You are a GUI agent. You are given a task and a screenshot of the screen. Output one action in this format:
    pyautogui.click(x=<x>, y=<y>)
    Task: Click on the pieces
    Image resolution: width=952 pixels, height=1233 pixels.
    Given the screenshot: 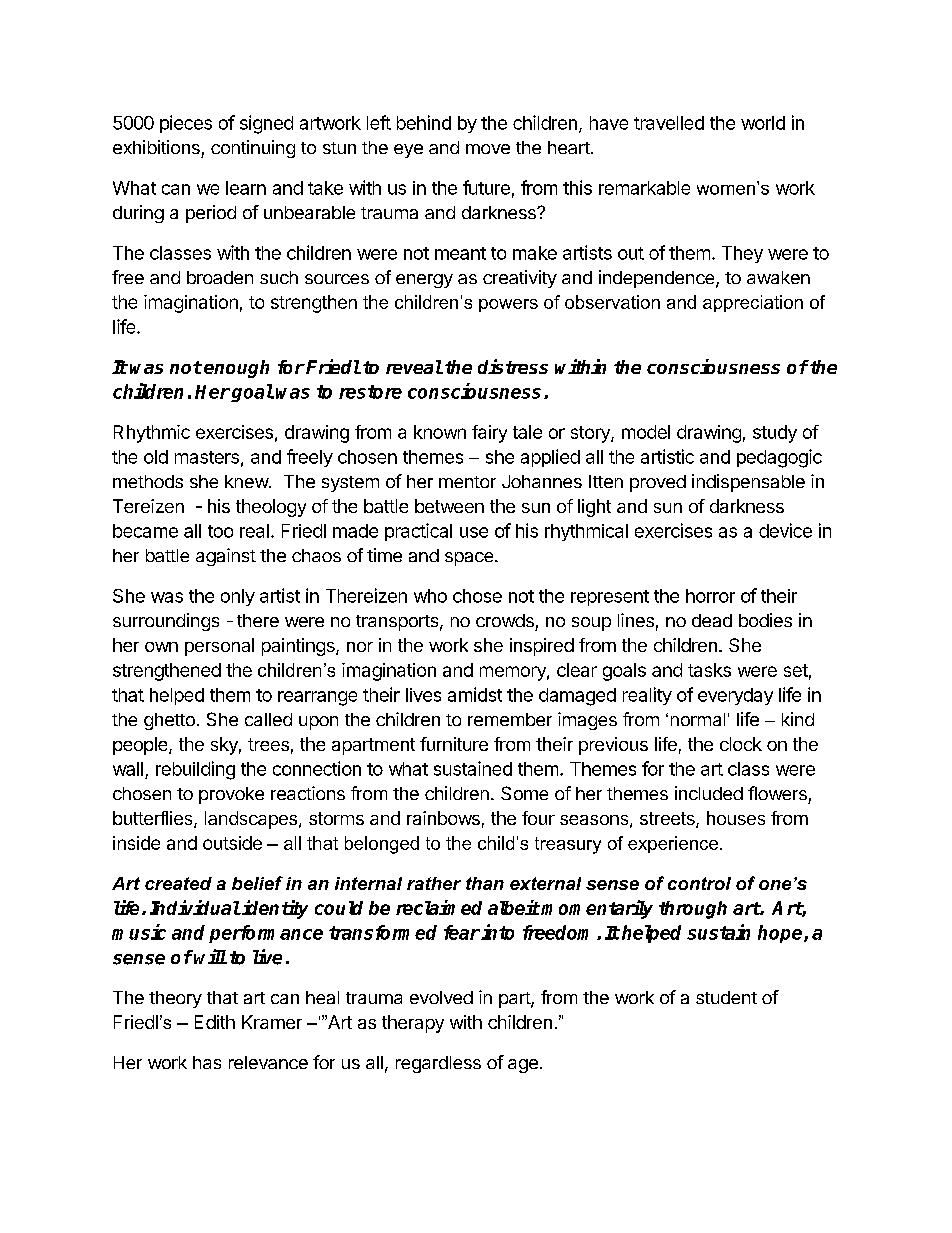 What is the action you would take?
    pyautogui.click(x=186, y=124)
